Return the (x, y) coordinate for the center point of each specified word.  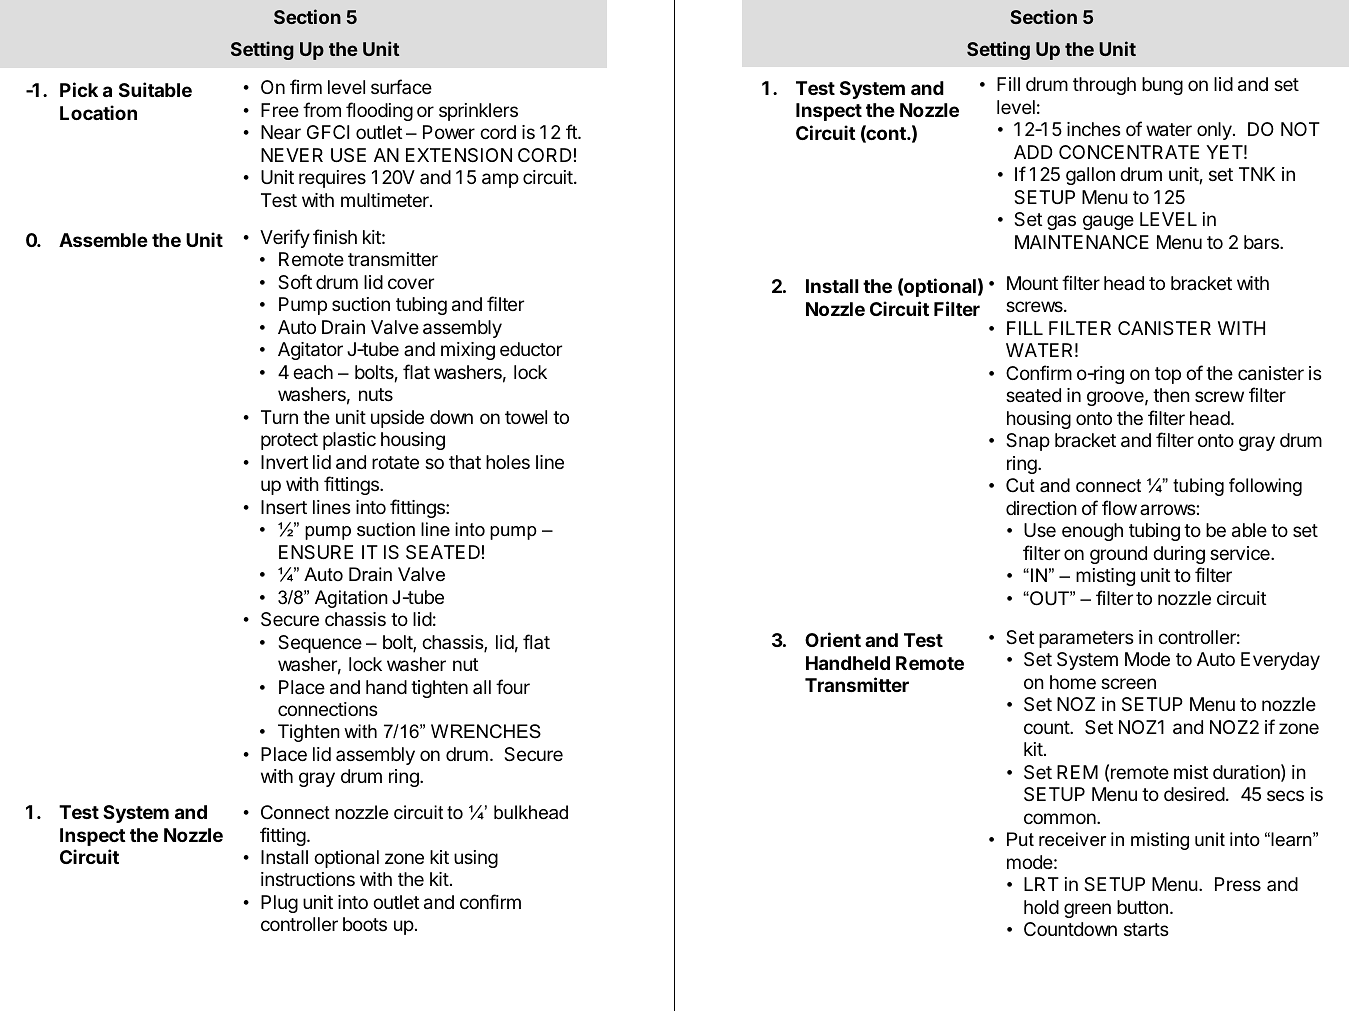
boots (365, 924)
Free (280, 110)
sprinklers (478, 112)
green (1087, 910)
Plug (279, 904)
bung (1162, 86)
